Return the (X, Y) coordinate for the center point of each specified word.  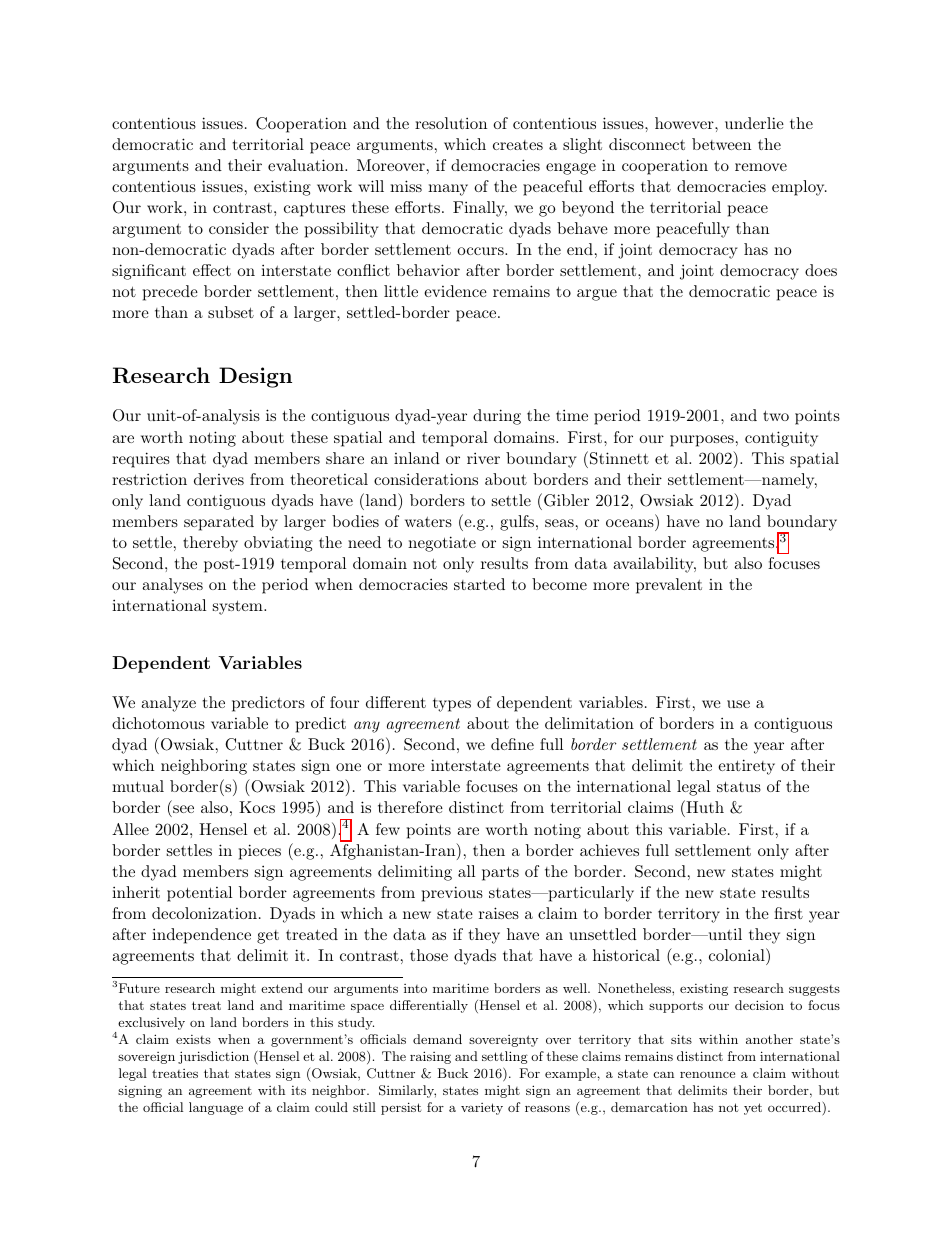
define (512, 744)
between (721, 144)
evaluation (307, 165)
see (182, 811)
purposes (702, 441)
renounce (707, 1075)
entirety (746, 767)
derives (219, 479)
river (483, 458)
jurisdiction (213, 1057)
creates (518, 145)
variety (482, 1109)
